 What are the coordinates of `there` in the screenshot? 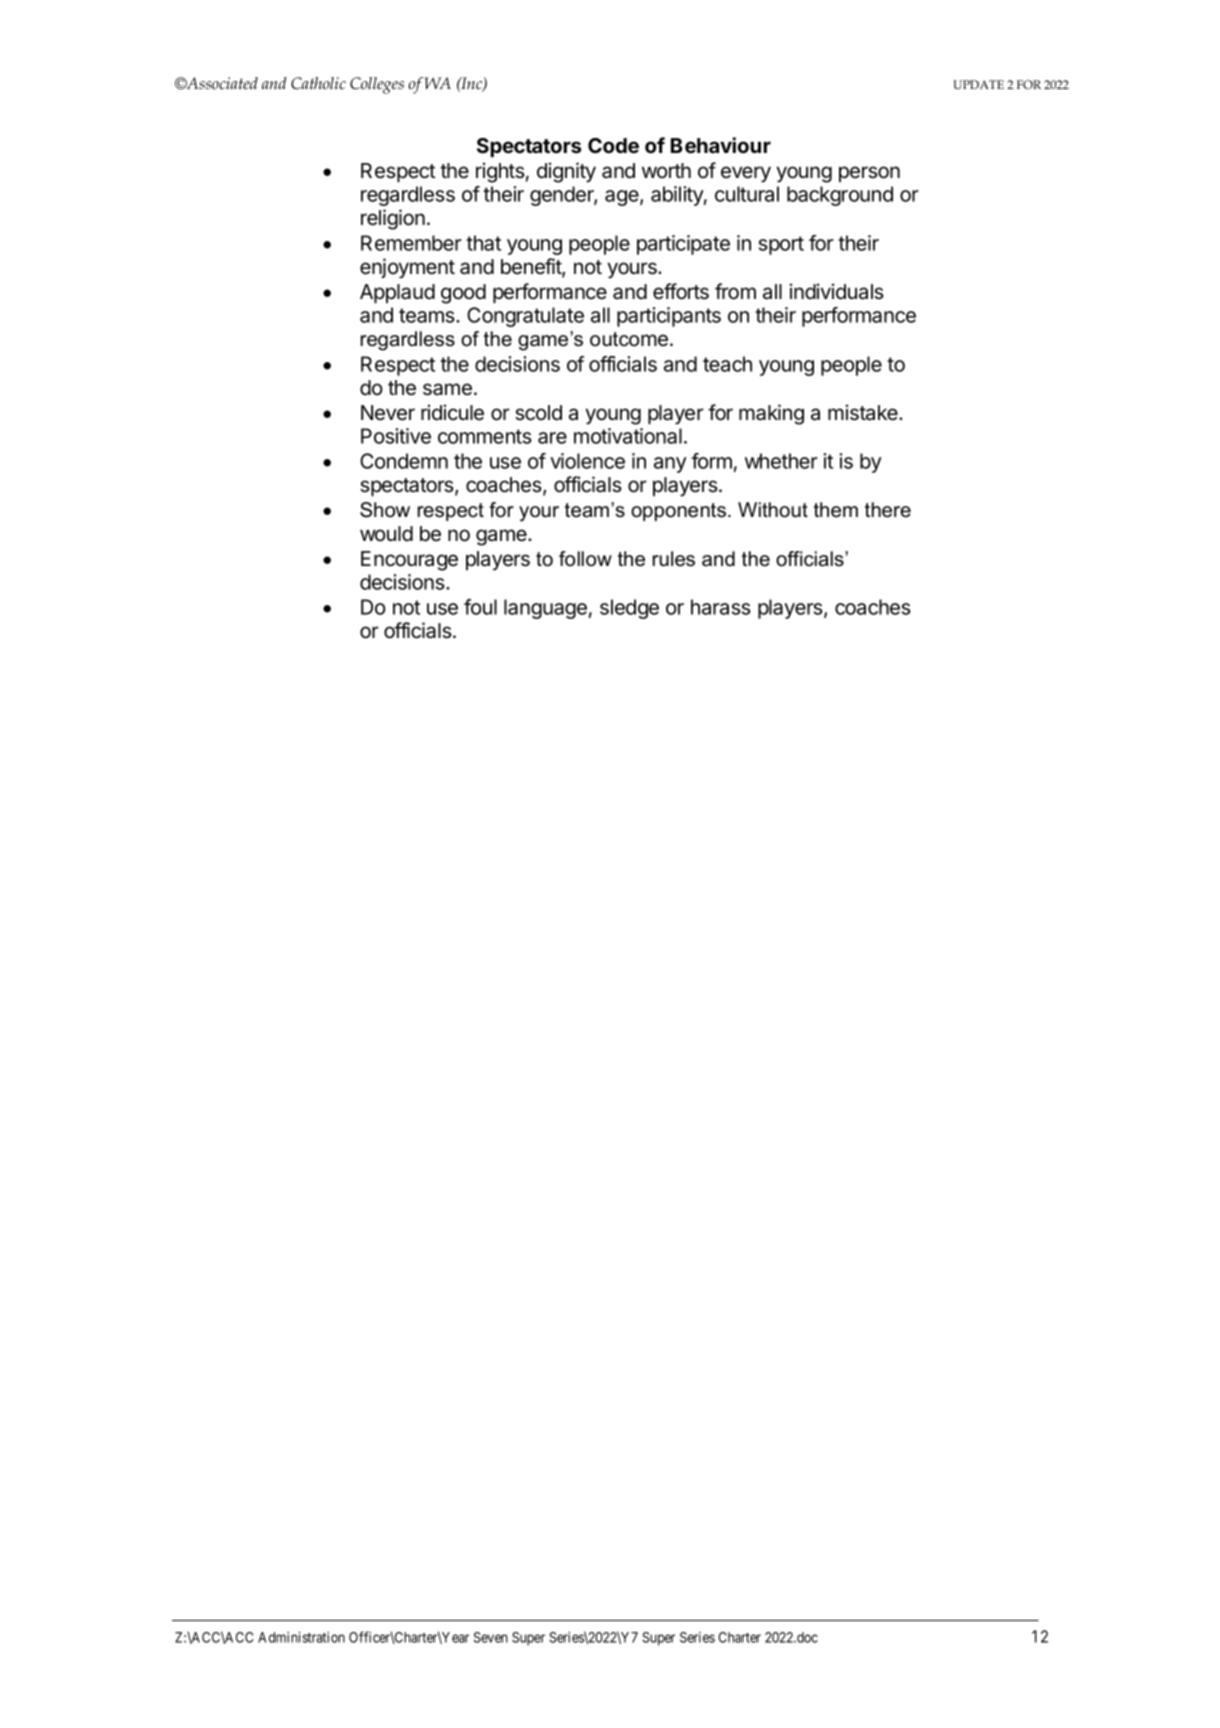 It's located at (888, 510).
